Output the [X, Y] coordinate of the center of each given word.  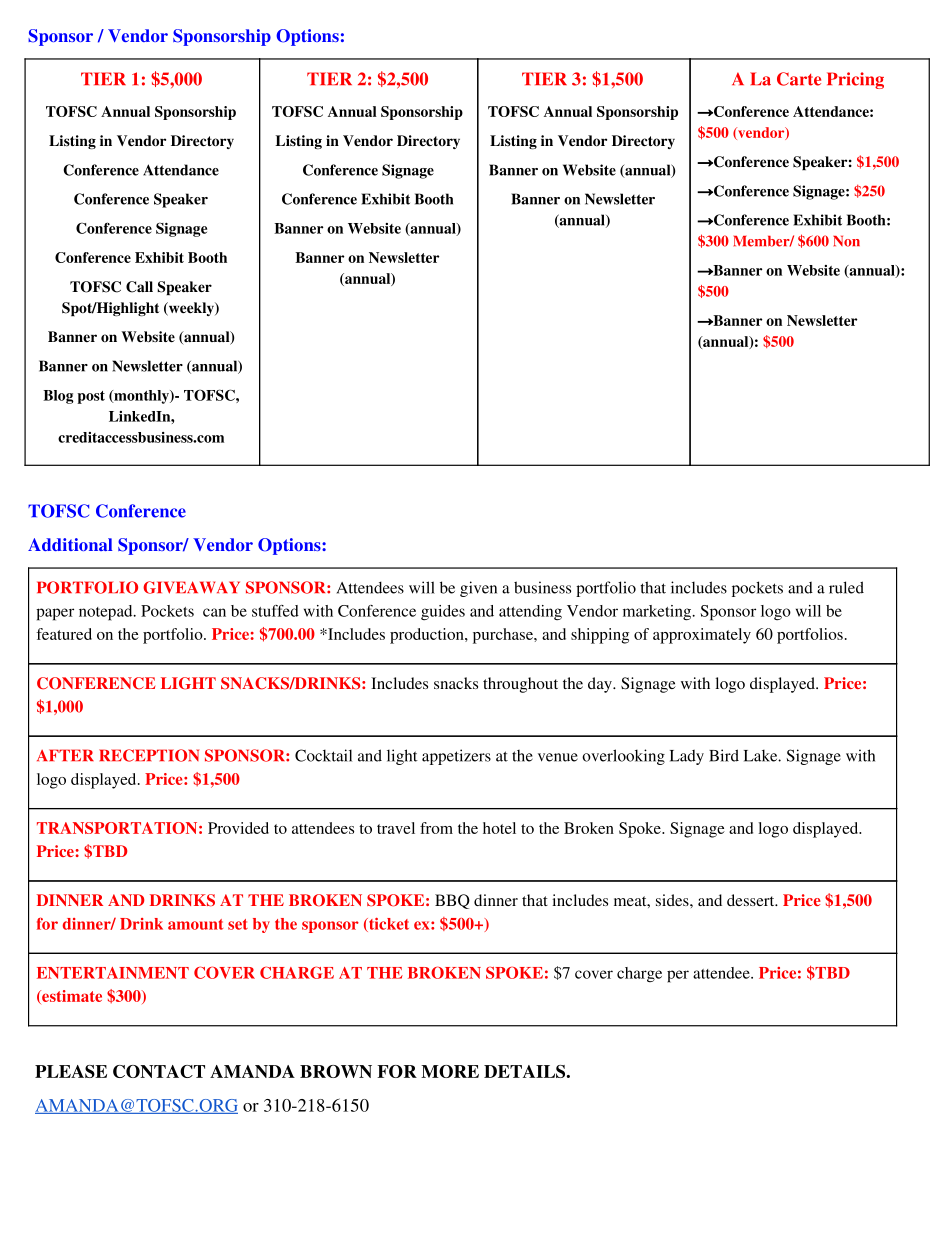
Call [139, 287]
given [478, 589]
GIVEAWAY [191, 587]
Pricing [855, 80]
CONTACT [159, 1071]
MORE [450, 1071]
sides [673, 900]
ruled [846, 587]
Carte [799, 79]
